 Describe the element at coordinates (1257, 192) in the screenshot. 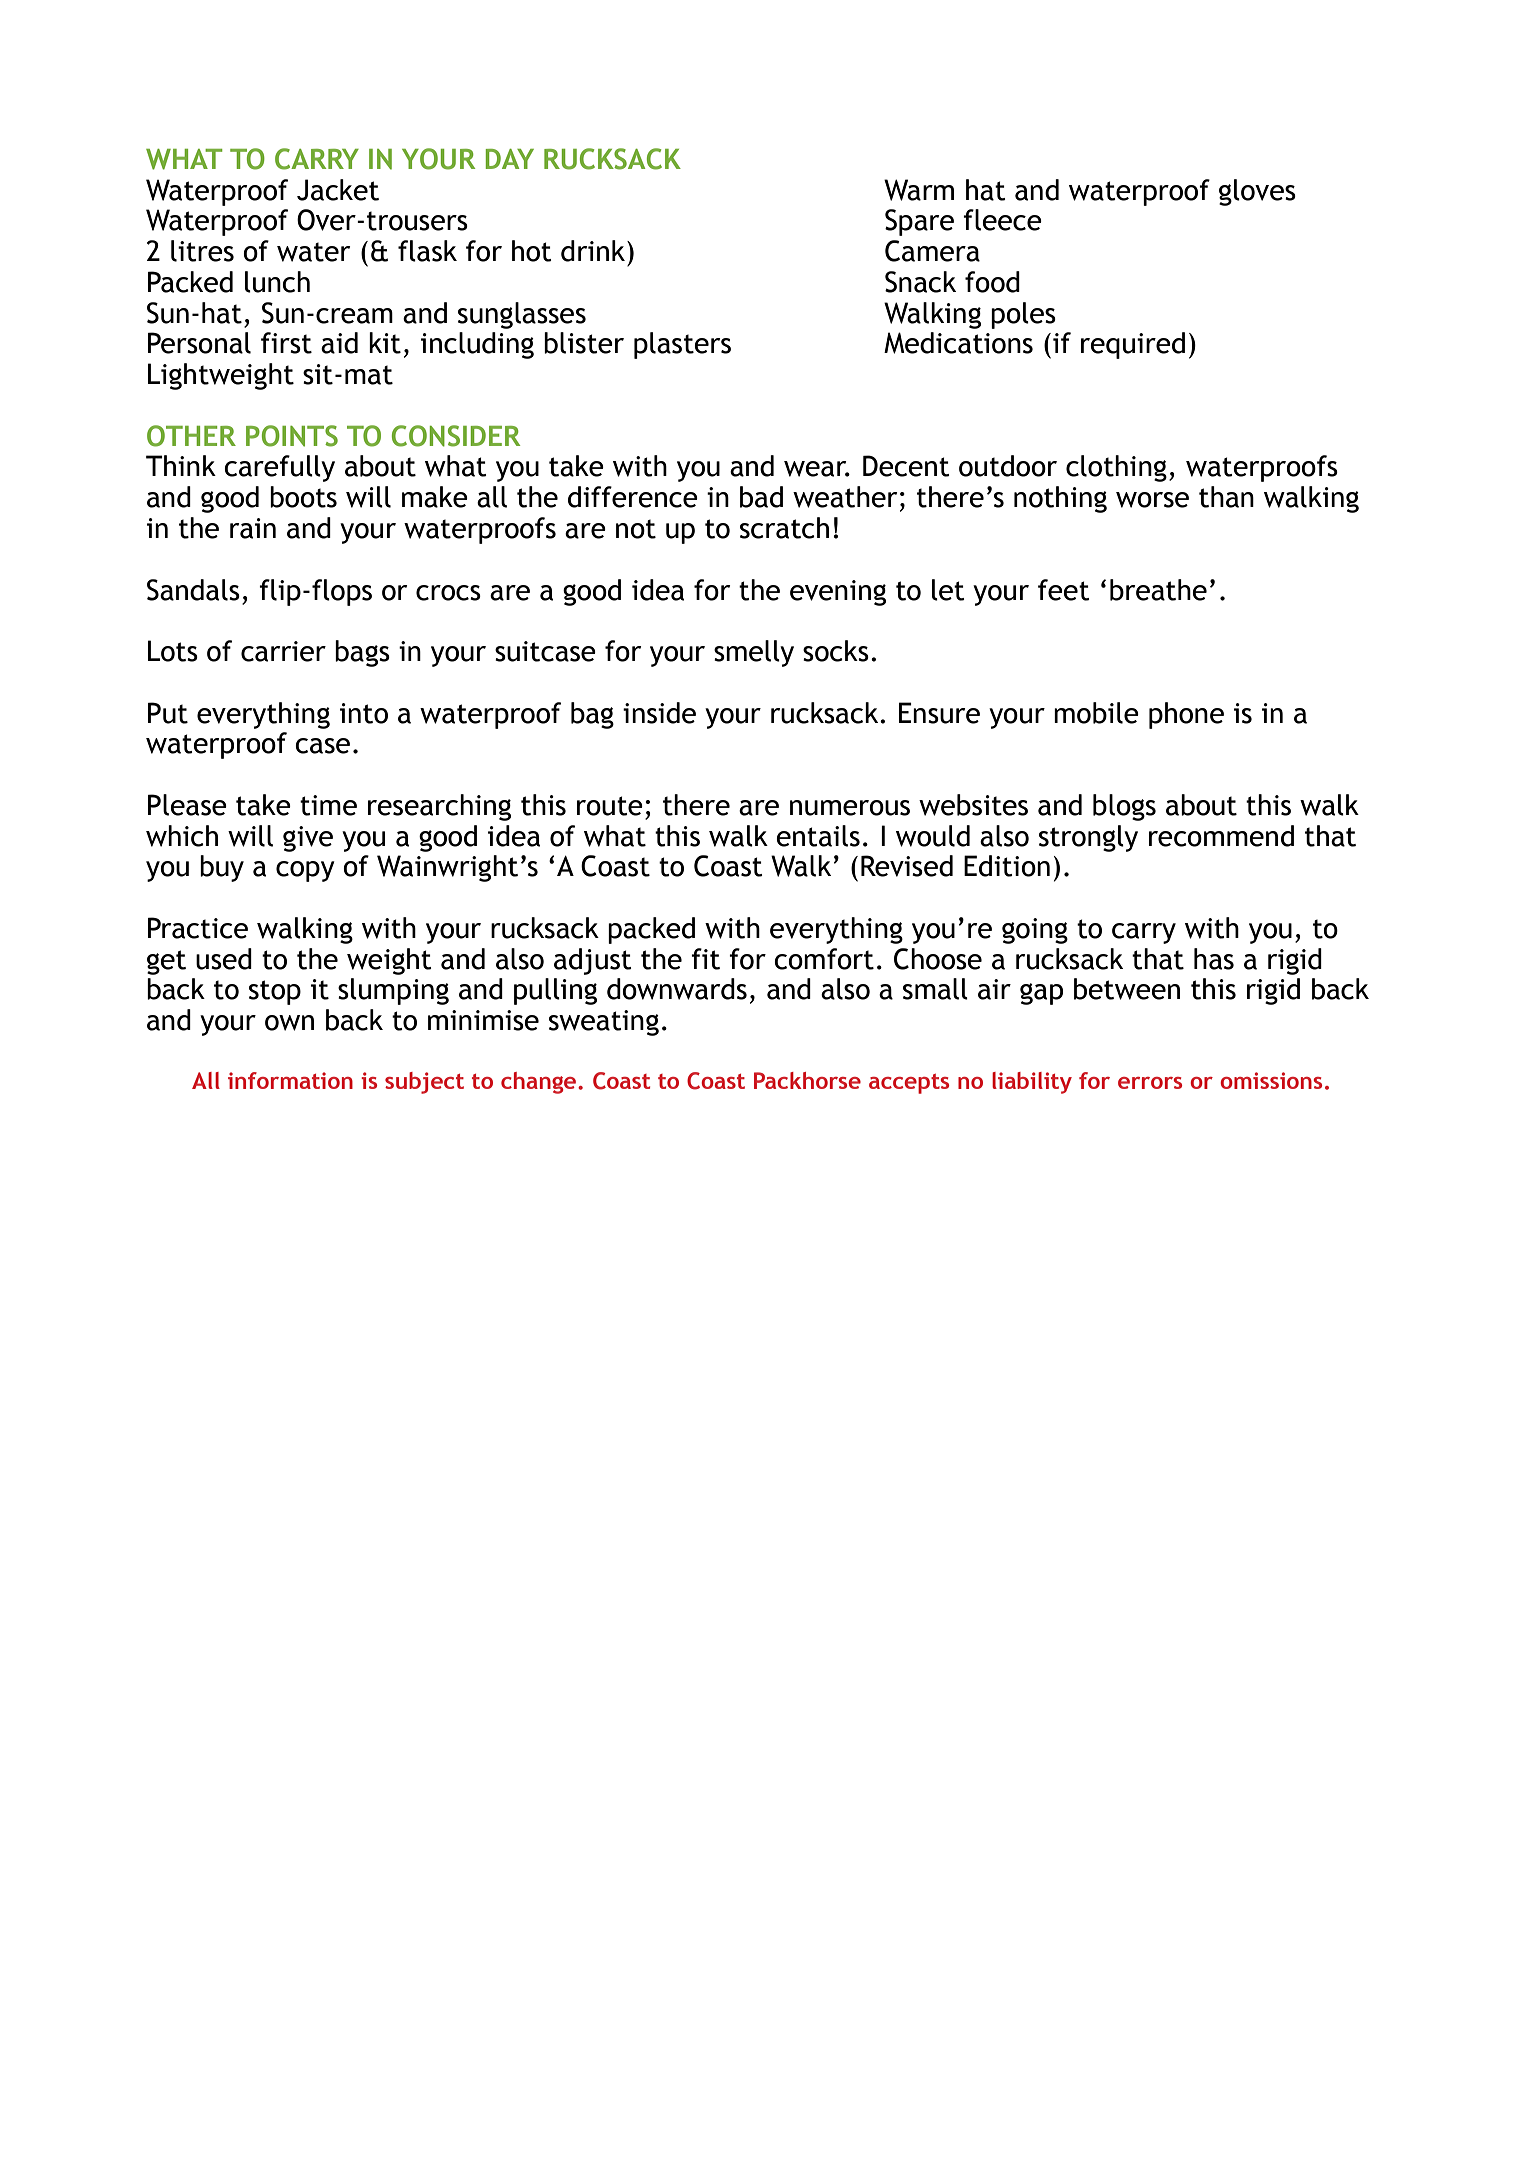

I see `gloves` at that location.
